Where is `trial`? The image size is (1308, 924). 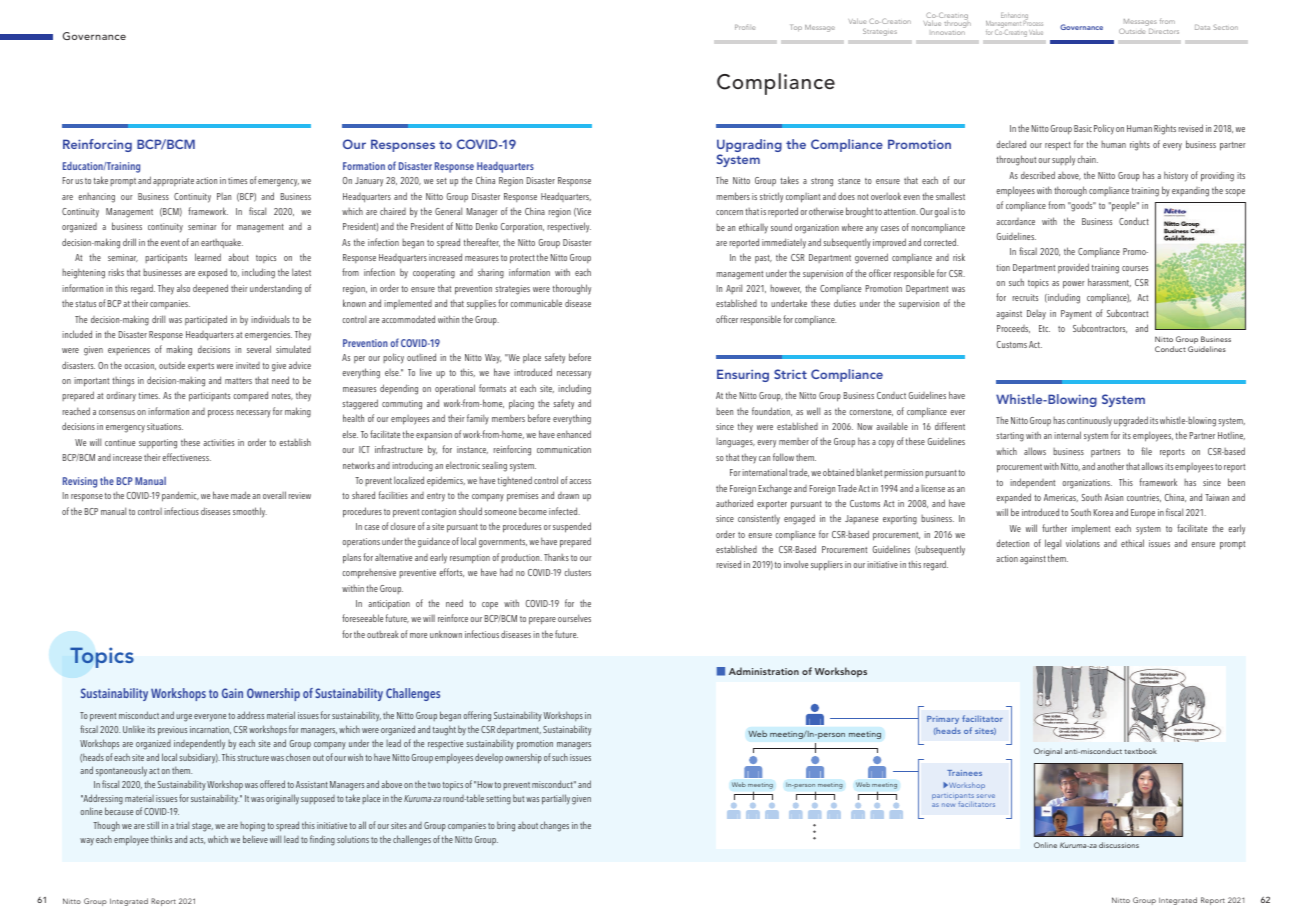
trial is located at coordinates (182, 825).
